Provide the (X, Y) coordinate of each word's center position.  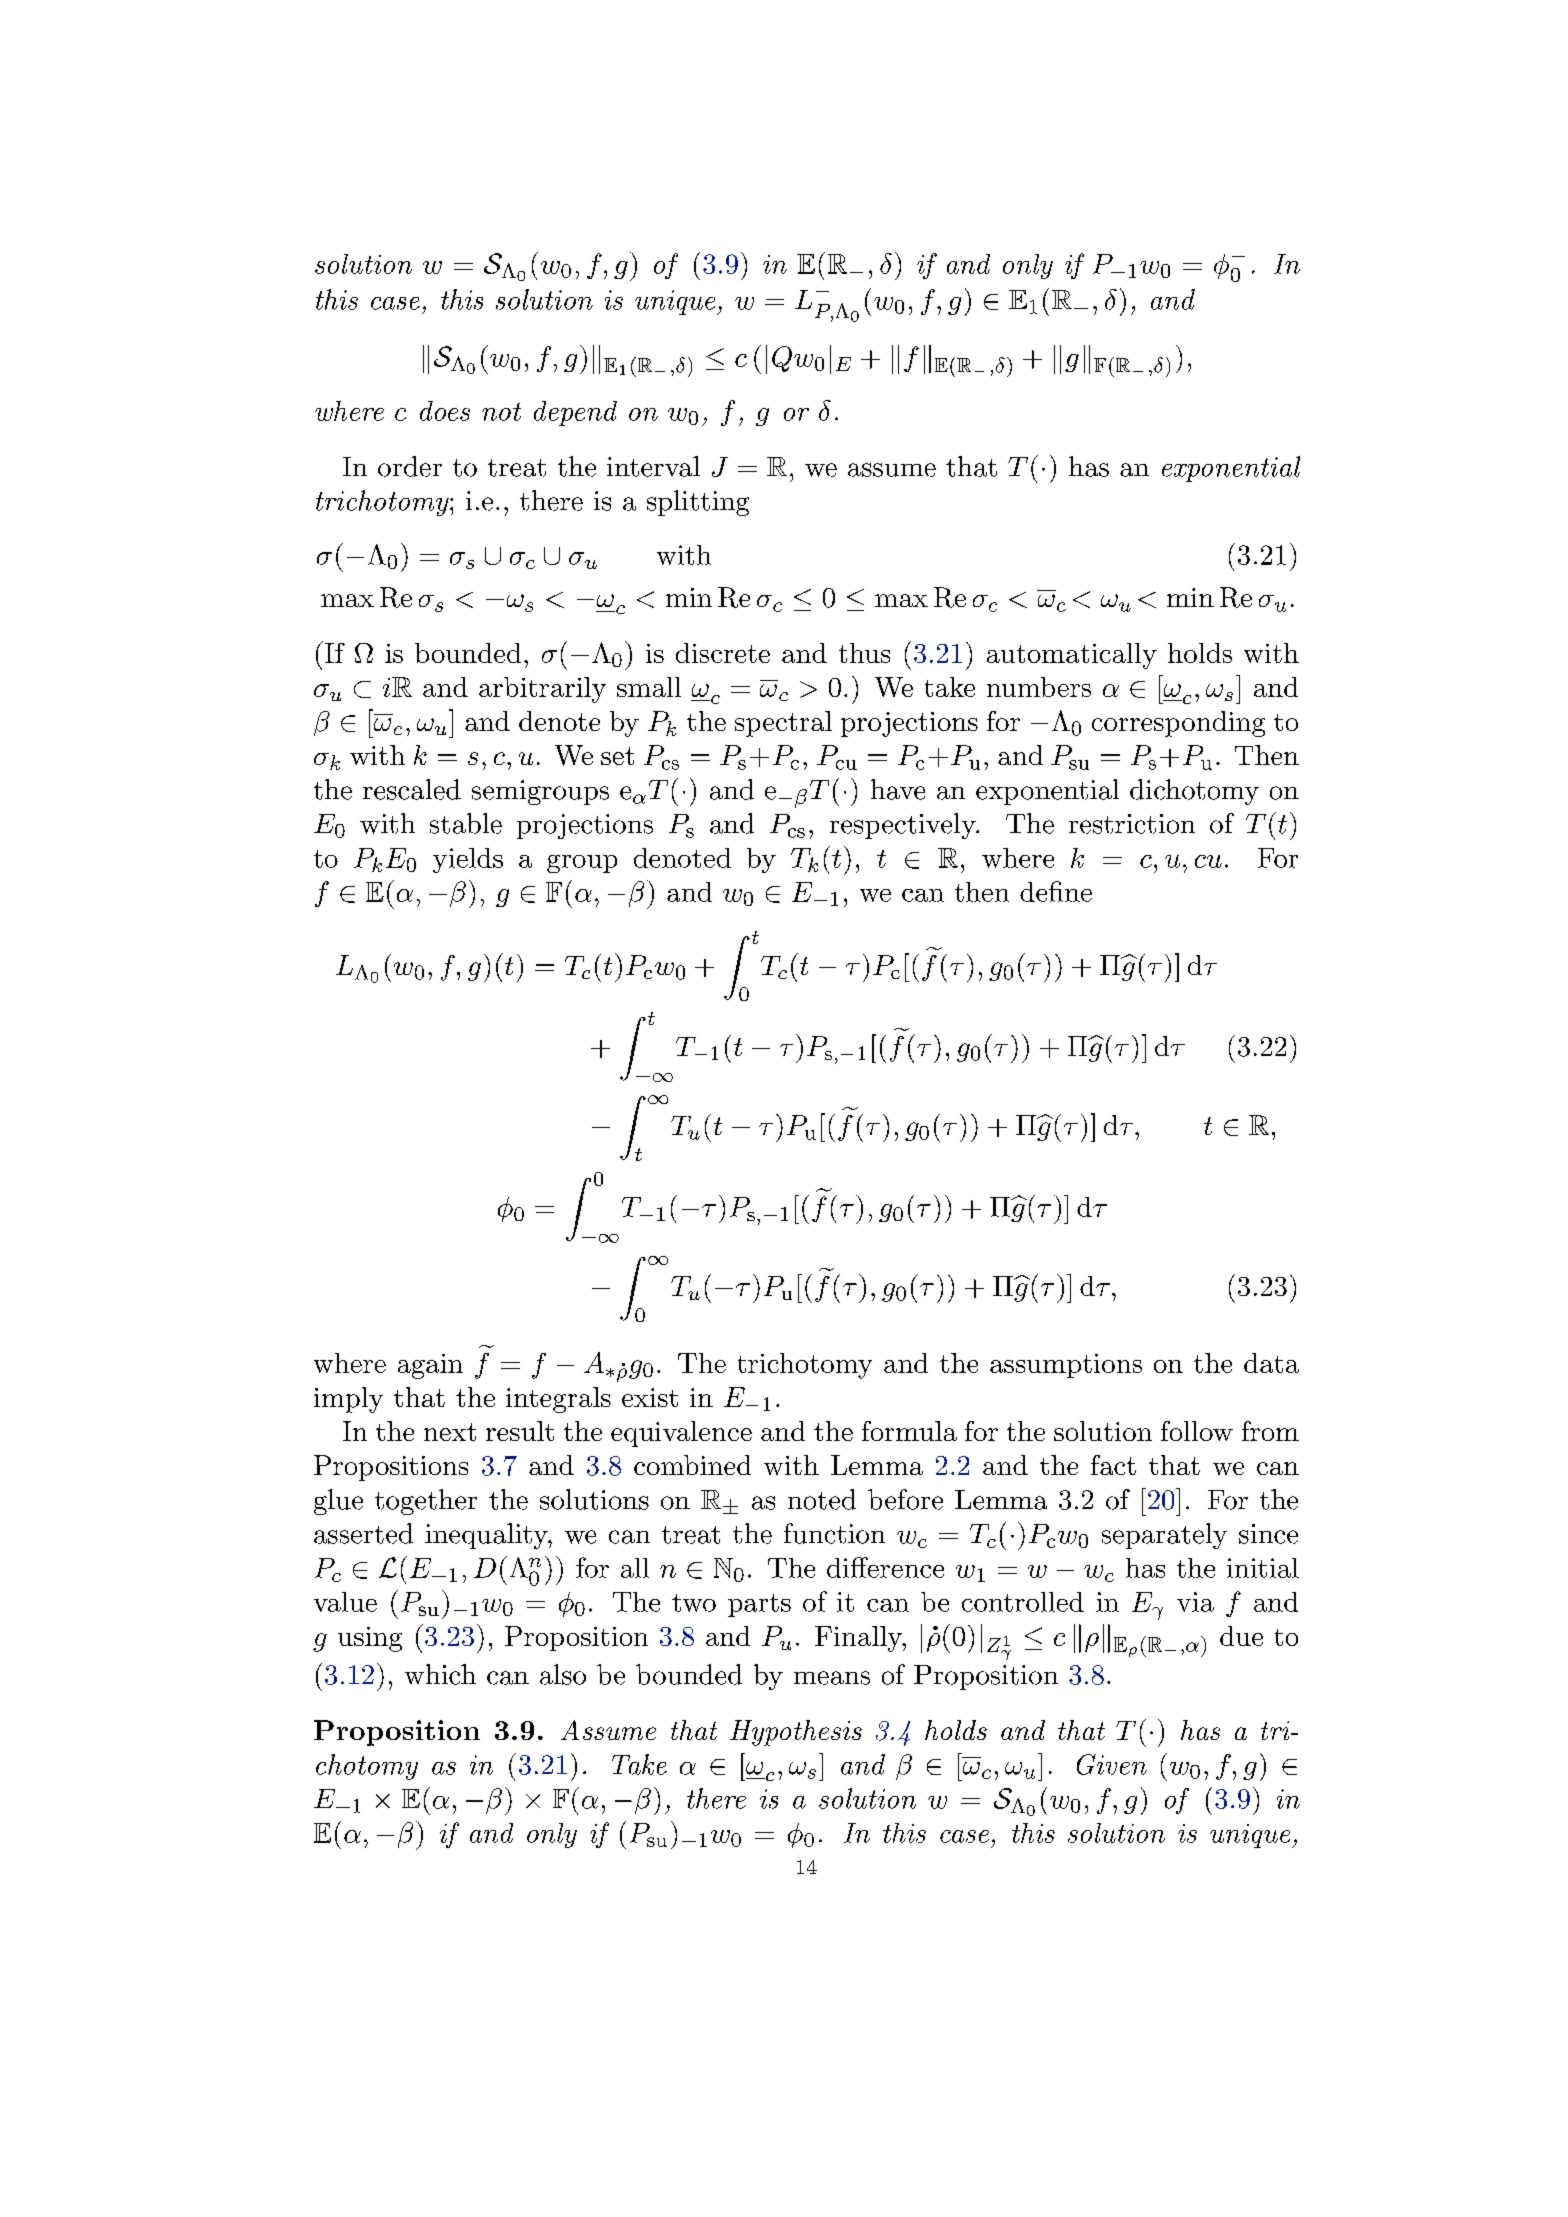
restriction (1132, 824)
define (1056, 891)
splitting (698, 503)
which (440, 1674)
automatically (1072, 656)
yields (468, 860)
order (410, 466)
